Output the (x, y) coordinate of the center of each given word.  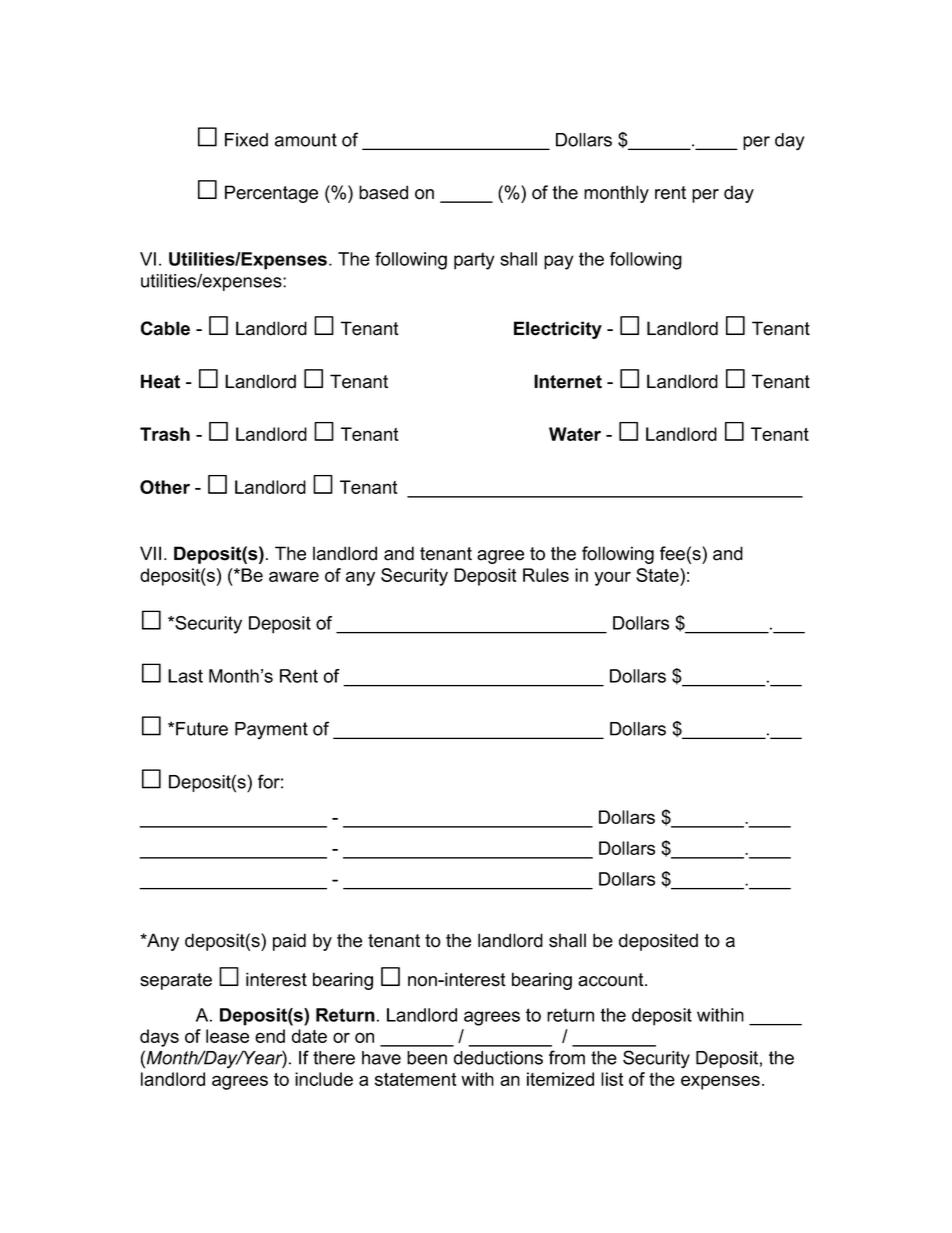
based (383, 192)
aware (294, 576)
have (381, 1058)
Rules (546, 575)
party (474, 261)
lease (227, 1036)
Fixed (246, 140)
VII (150, 553)
